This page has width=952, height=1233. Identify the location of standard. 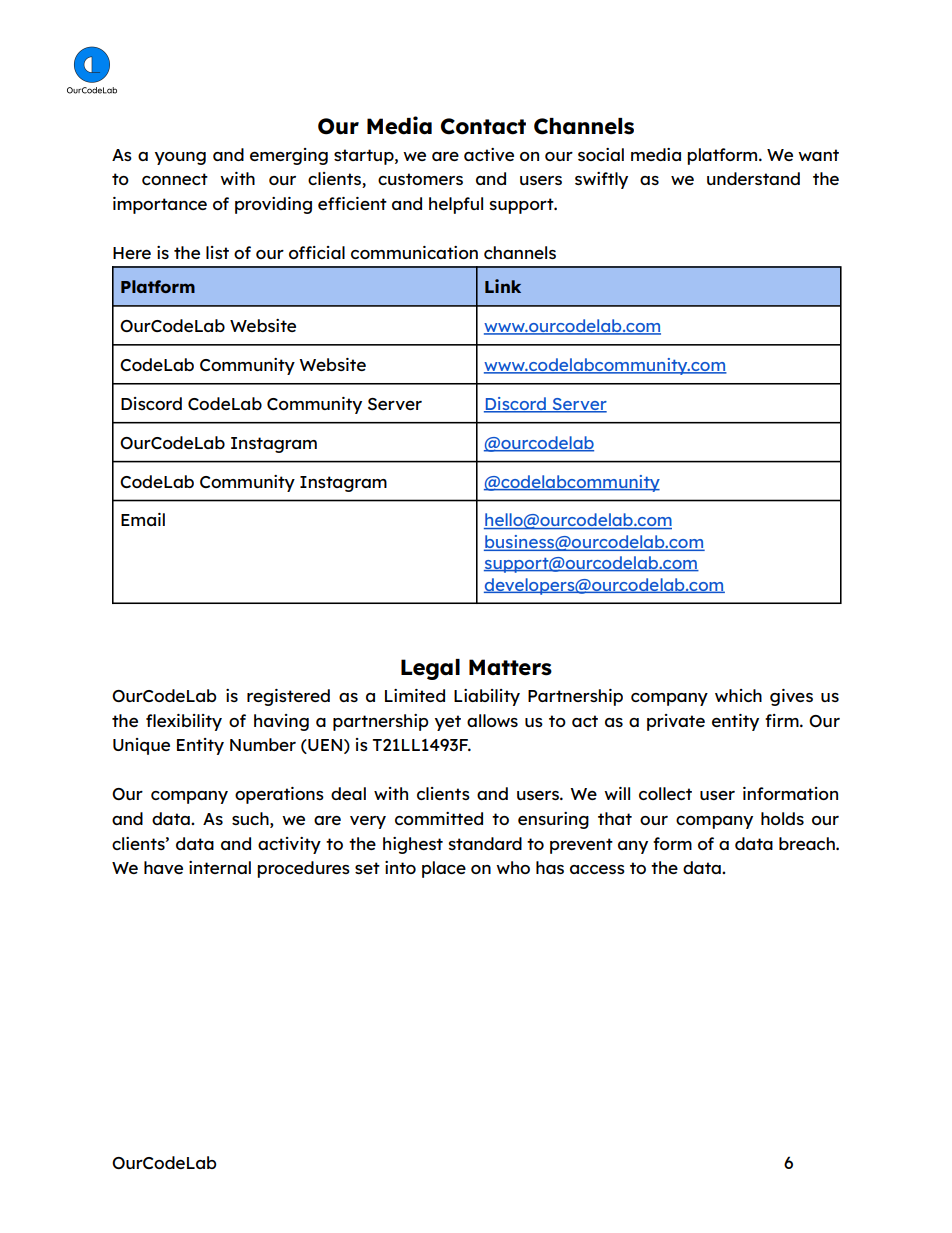
(485, 843).
